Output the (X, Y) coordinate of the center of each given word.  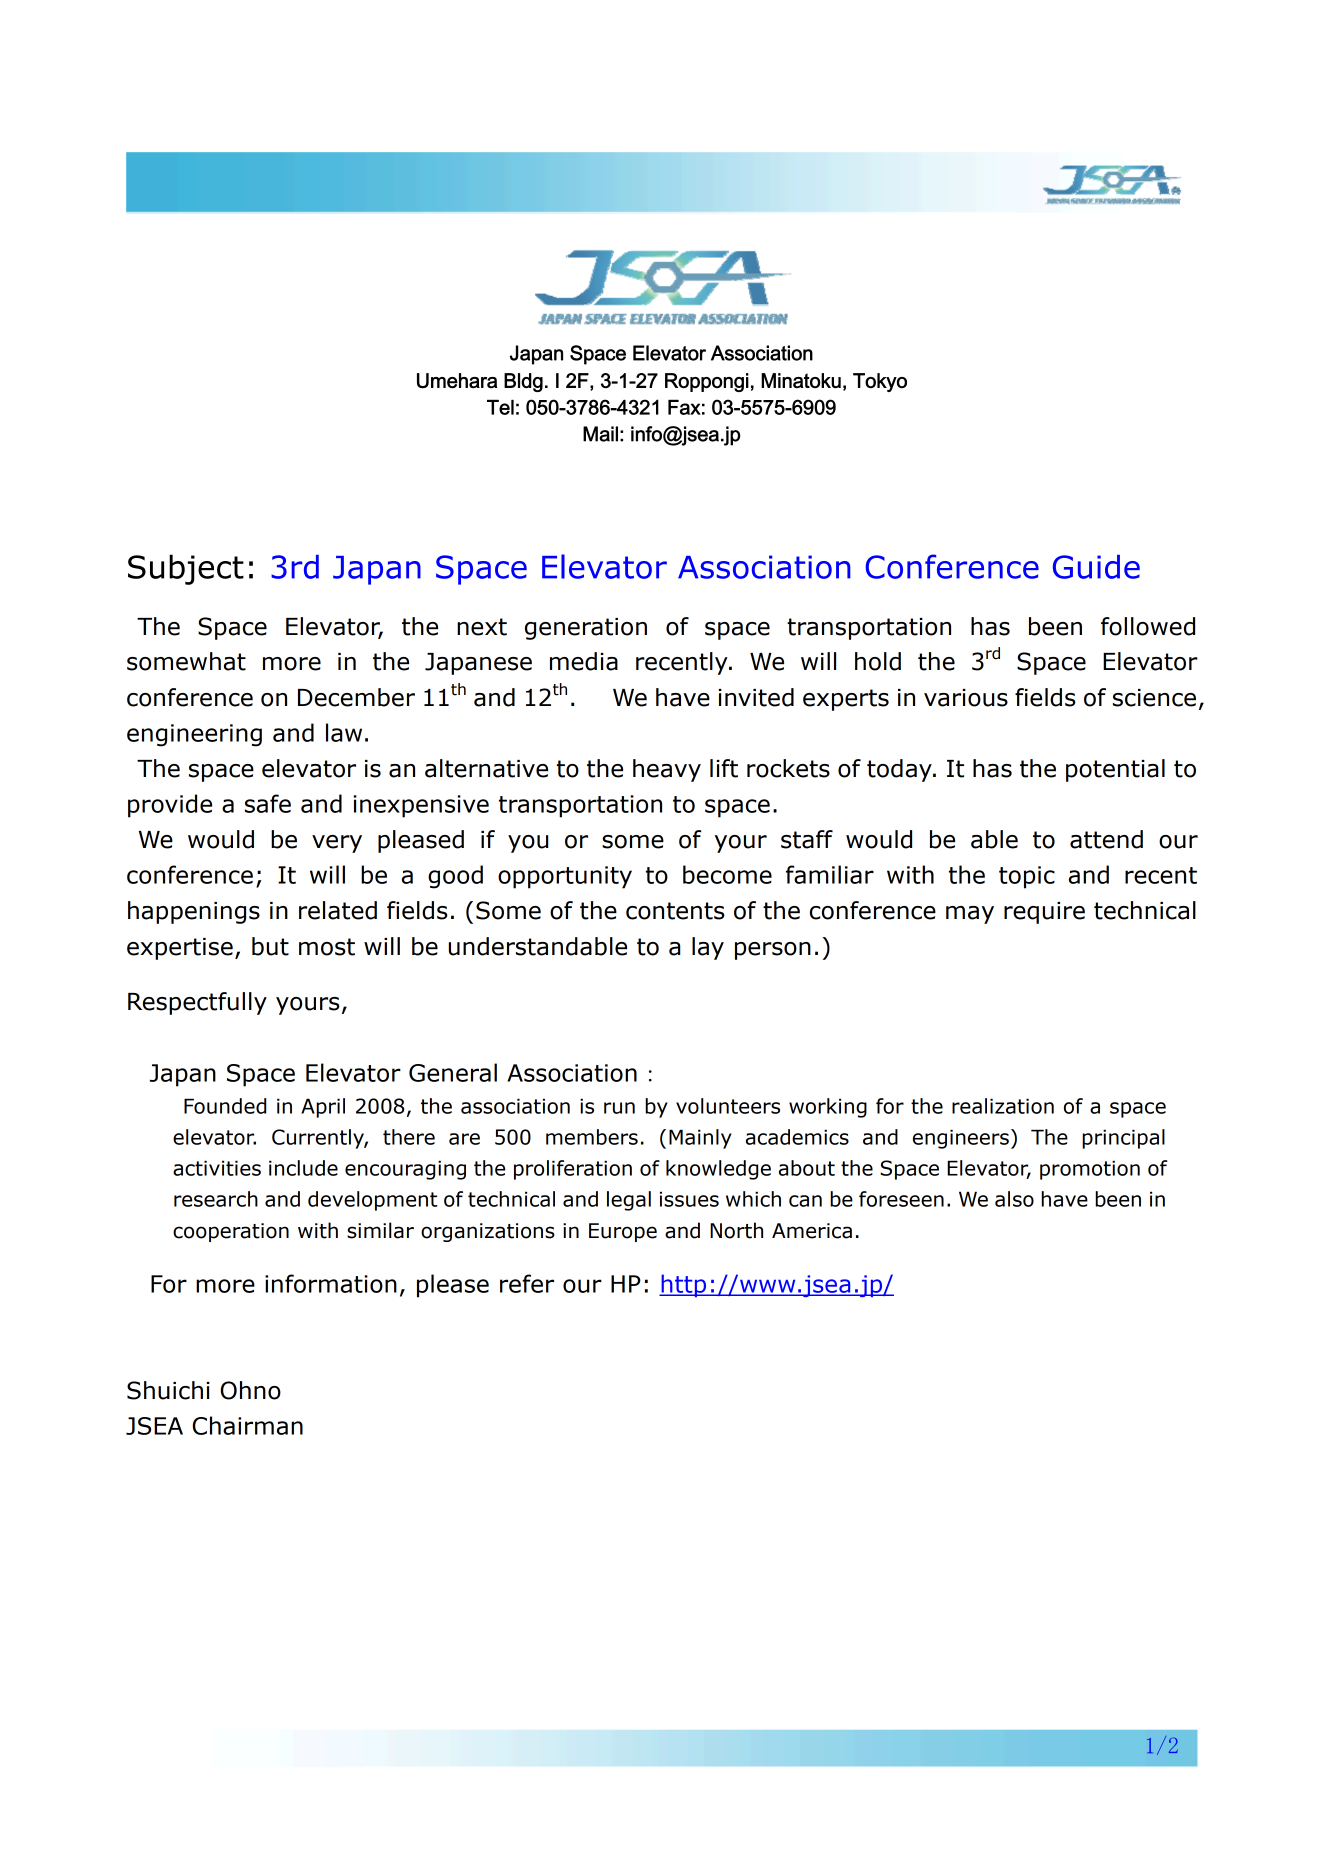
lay (708, 948)
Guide (1096, 567)
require (1044, 913)
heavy (667, 770)
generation (586, 629)
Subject (186, 569)
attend (1106, 839)
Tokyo (880, 382)
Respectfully (197, 1003)
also (1014, 1199)
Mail (600, 434)
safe (268, 803)
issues (689, 1199)
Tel (500, 407)
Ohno (250, 1390)
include (303, 1168)
